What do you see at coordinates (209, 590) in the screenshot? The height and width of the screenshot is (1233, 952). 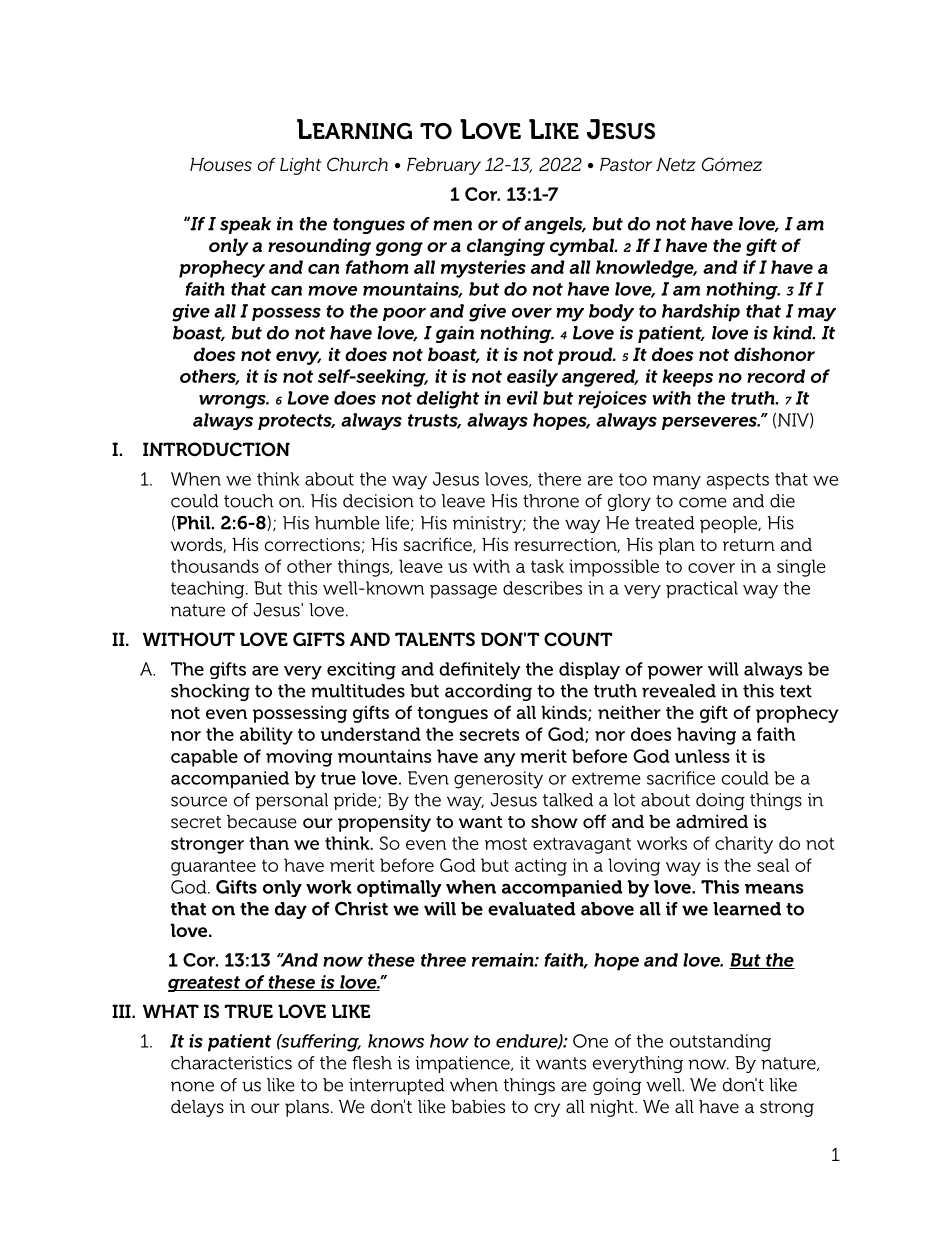 I see `teaching` at bounding box center [209, 590].
